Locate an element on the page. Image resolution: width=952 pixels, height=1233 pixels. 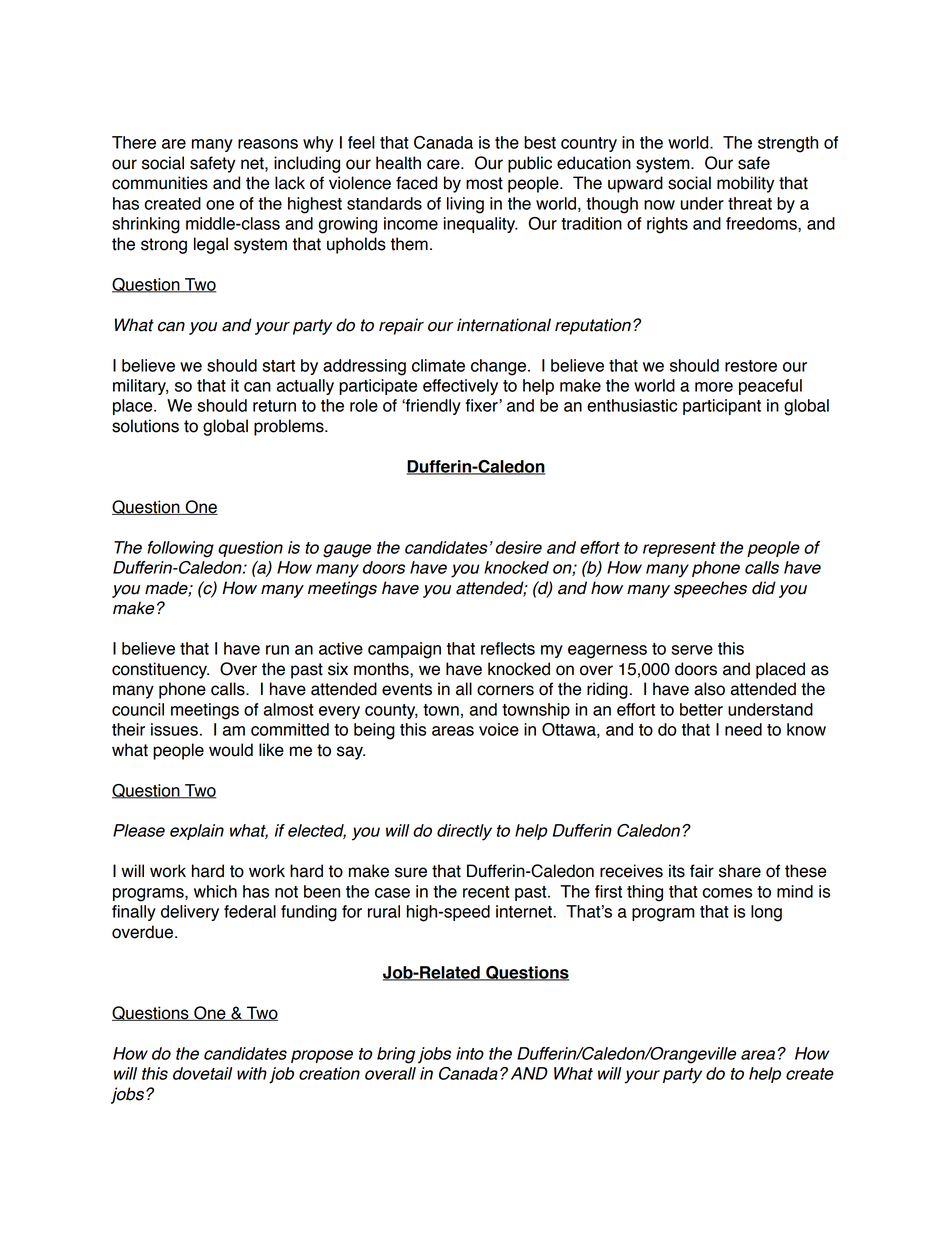
mobility is located at coordinates (745, 184).
